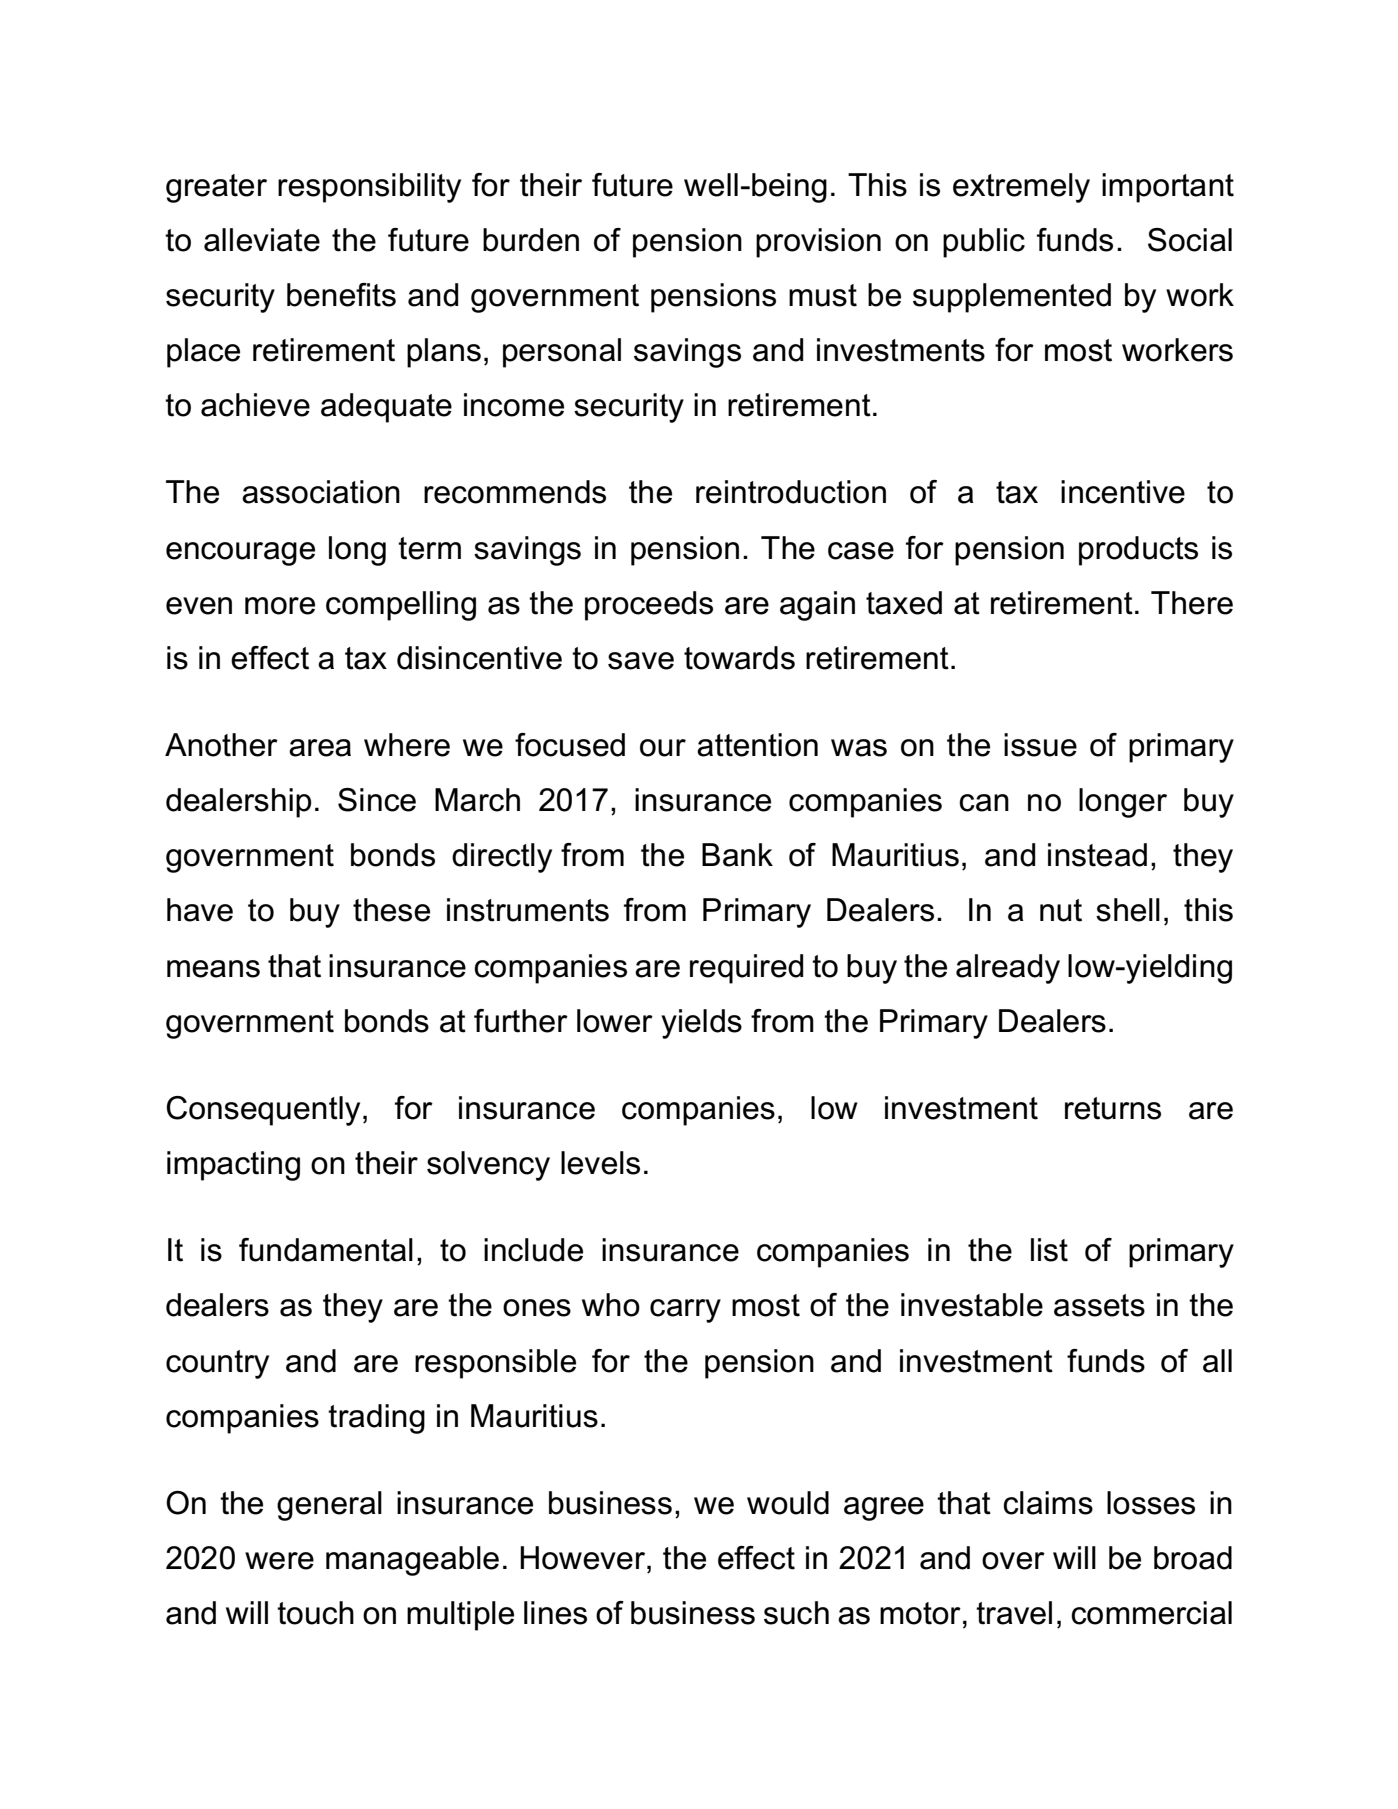 The width and height of the page is (1398, 1809). What do you see at coordinates (262, 240) in the page?
I see `alleviate` at bounding box center [262, 240].
